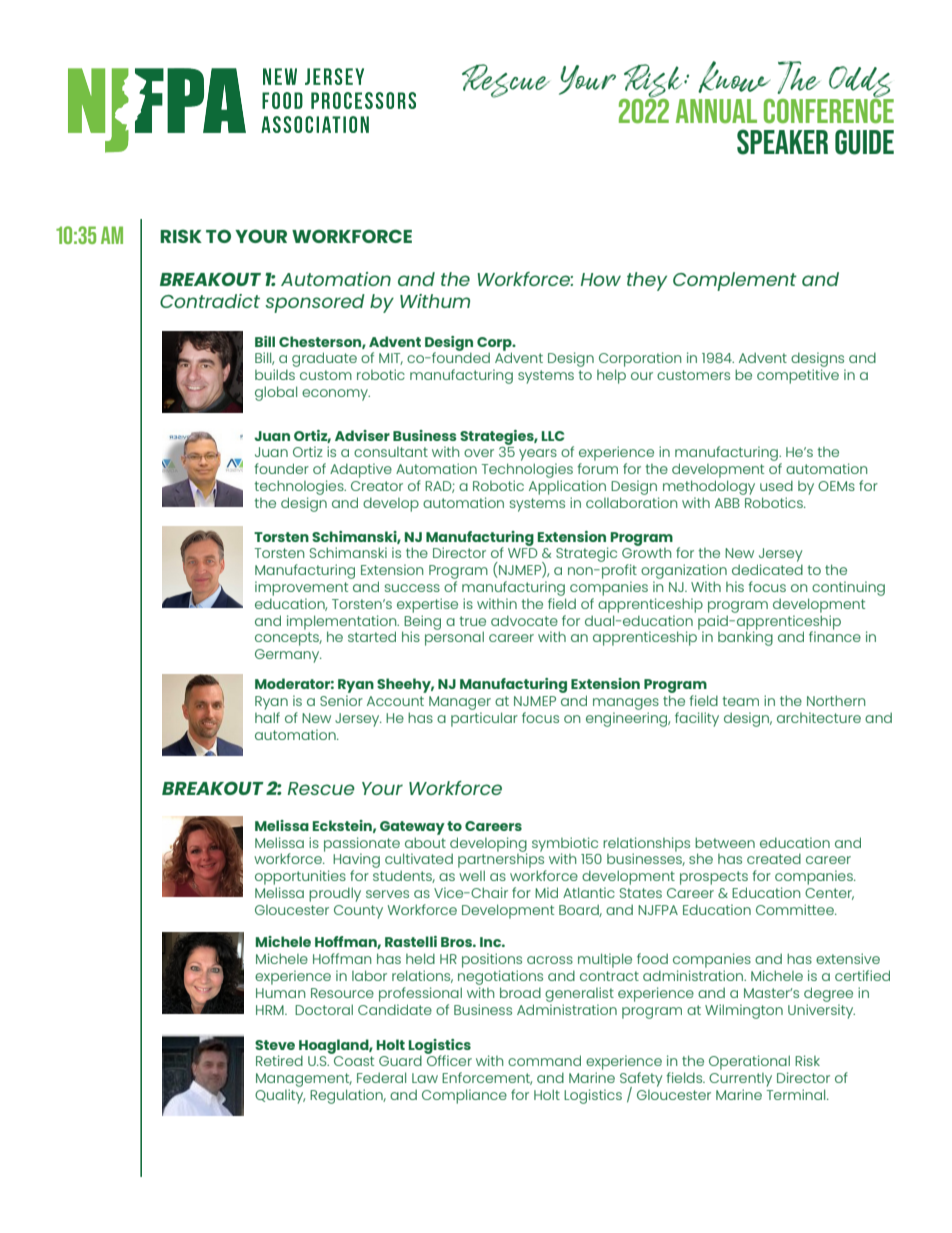  What do you see at coordinates (301, 588) in the screenshot?
I see `improvement` at bounding box center [301, 588].
